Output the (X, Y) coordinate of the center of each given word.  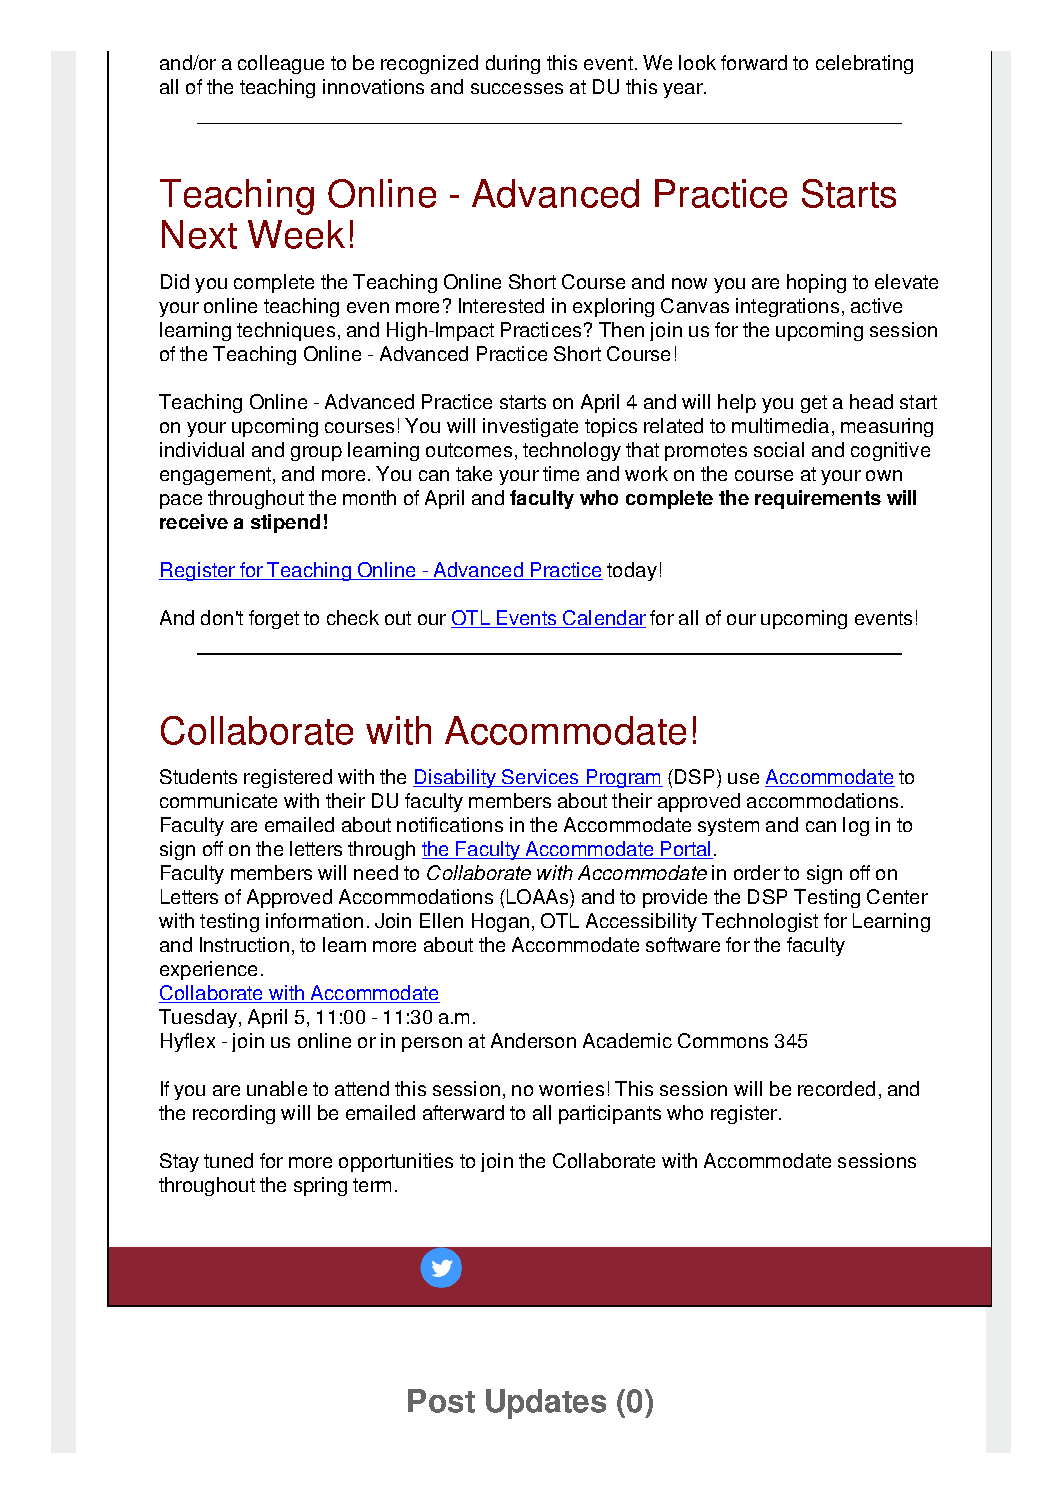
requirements (818, 499)
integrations (787, 307)
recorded (836, 1088)
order (757, 872)
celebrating (864, 64)
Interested (501, 305)
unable (277, 1088)
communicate (218, 800)
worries (571, 1088)
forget (274, 619)
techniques (286, 331)
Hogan (500, 922)
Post (441, 1401)
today (632, 571)
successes (517, 88)
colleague (281, 64)
